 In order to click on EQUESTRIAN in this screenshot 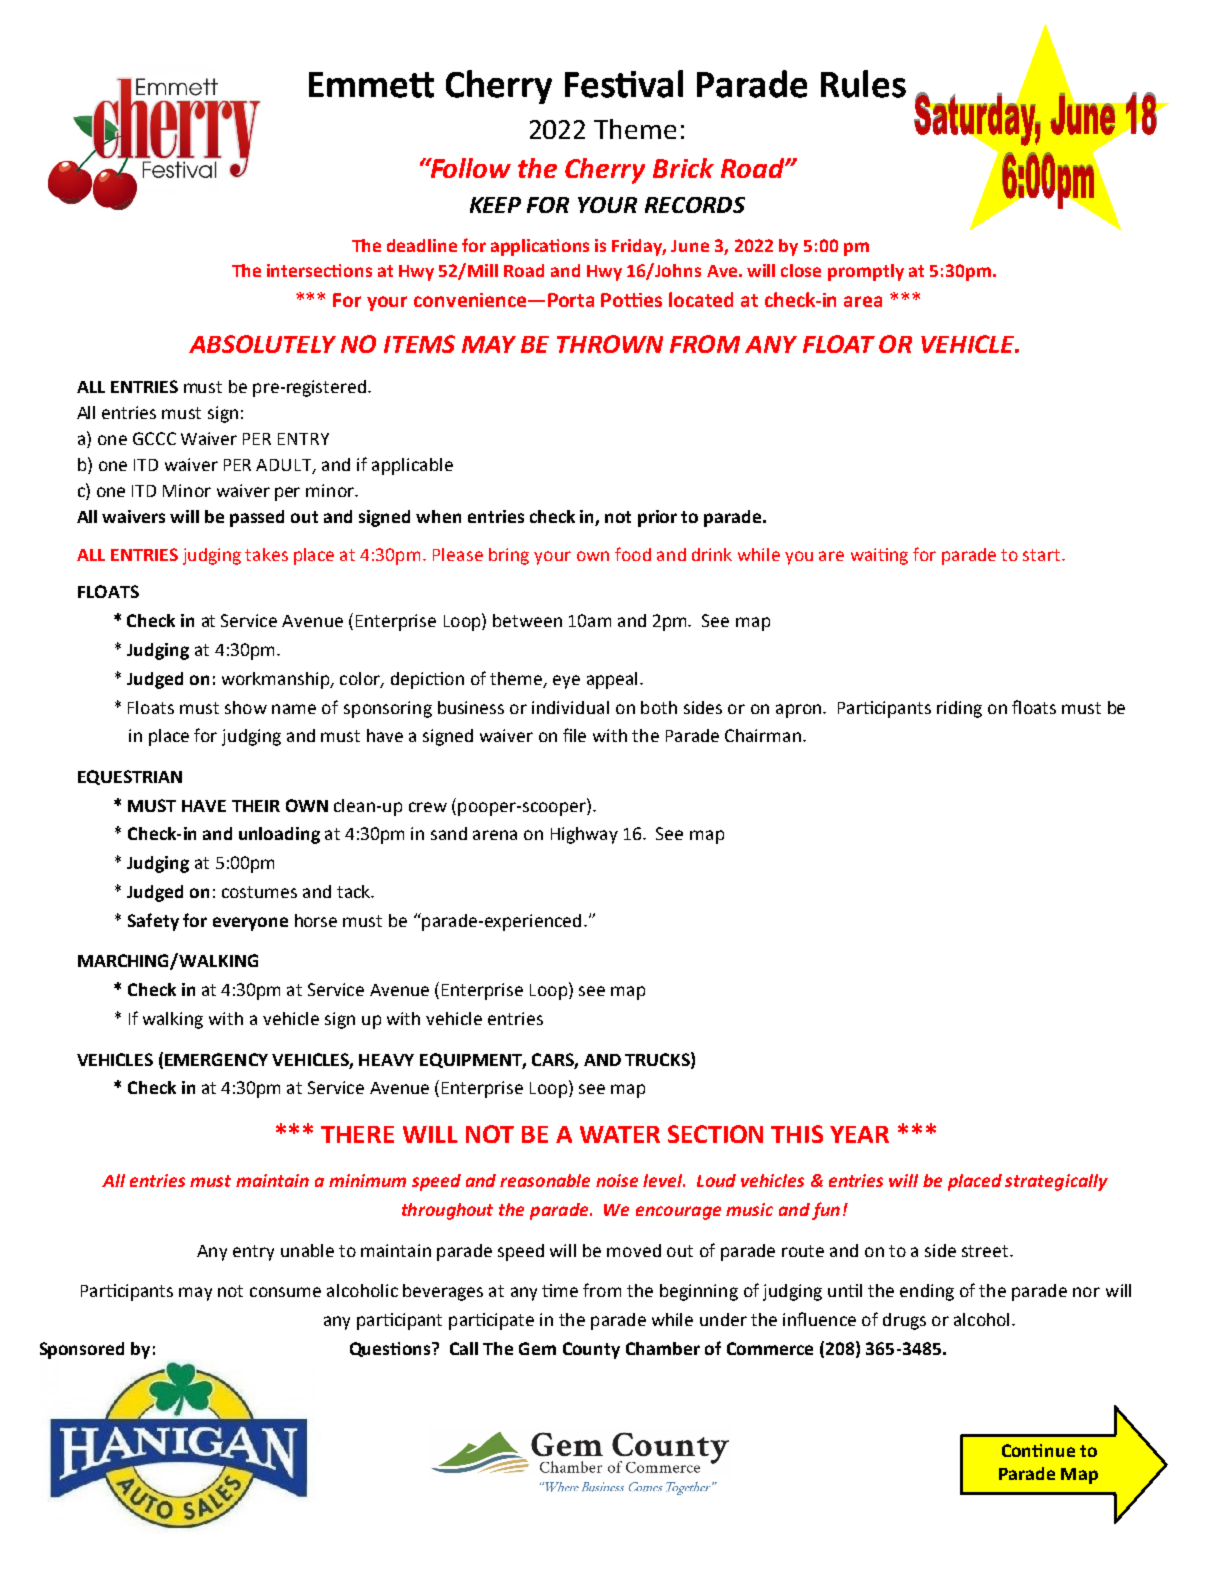, I will do `click(130, 777)`.
